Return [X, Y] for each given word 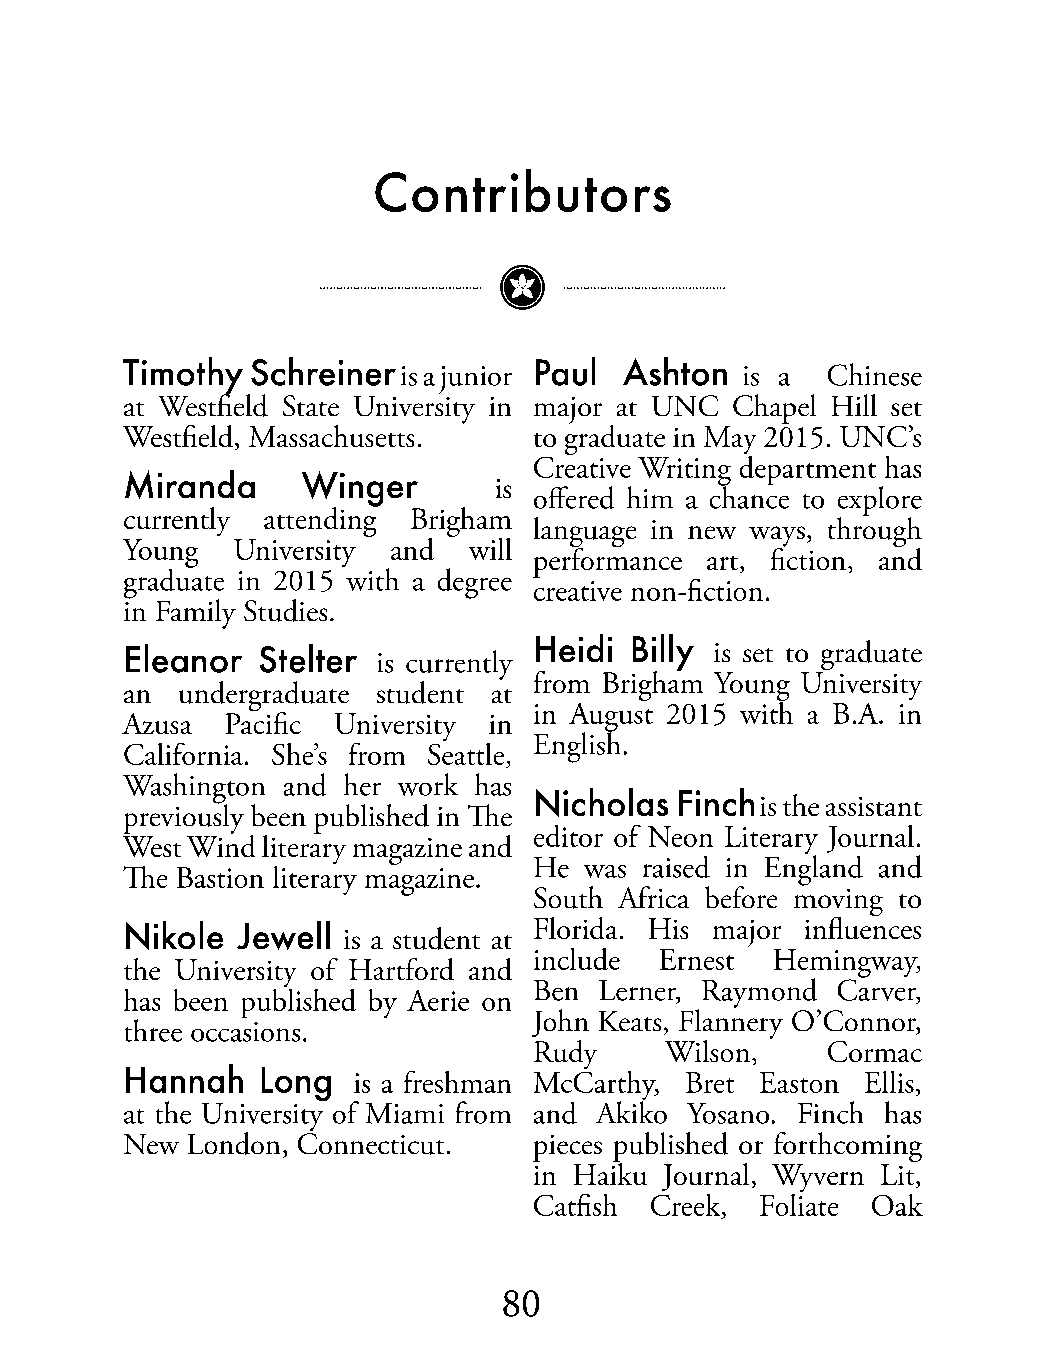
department [808, 469]
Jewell [283, 935]
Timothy [183, 377]
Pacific [263, 721]
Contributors [523, 190]
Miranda [190, 484]
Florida [575, 928]
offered [574, 497]
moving [838, 904]
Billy [663, 653]
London [234, 1143]
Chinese [875, 374]
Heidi [574, 648]
